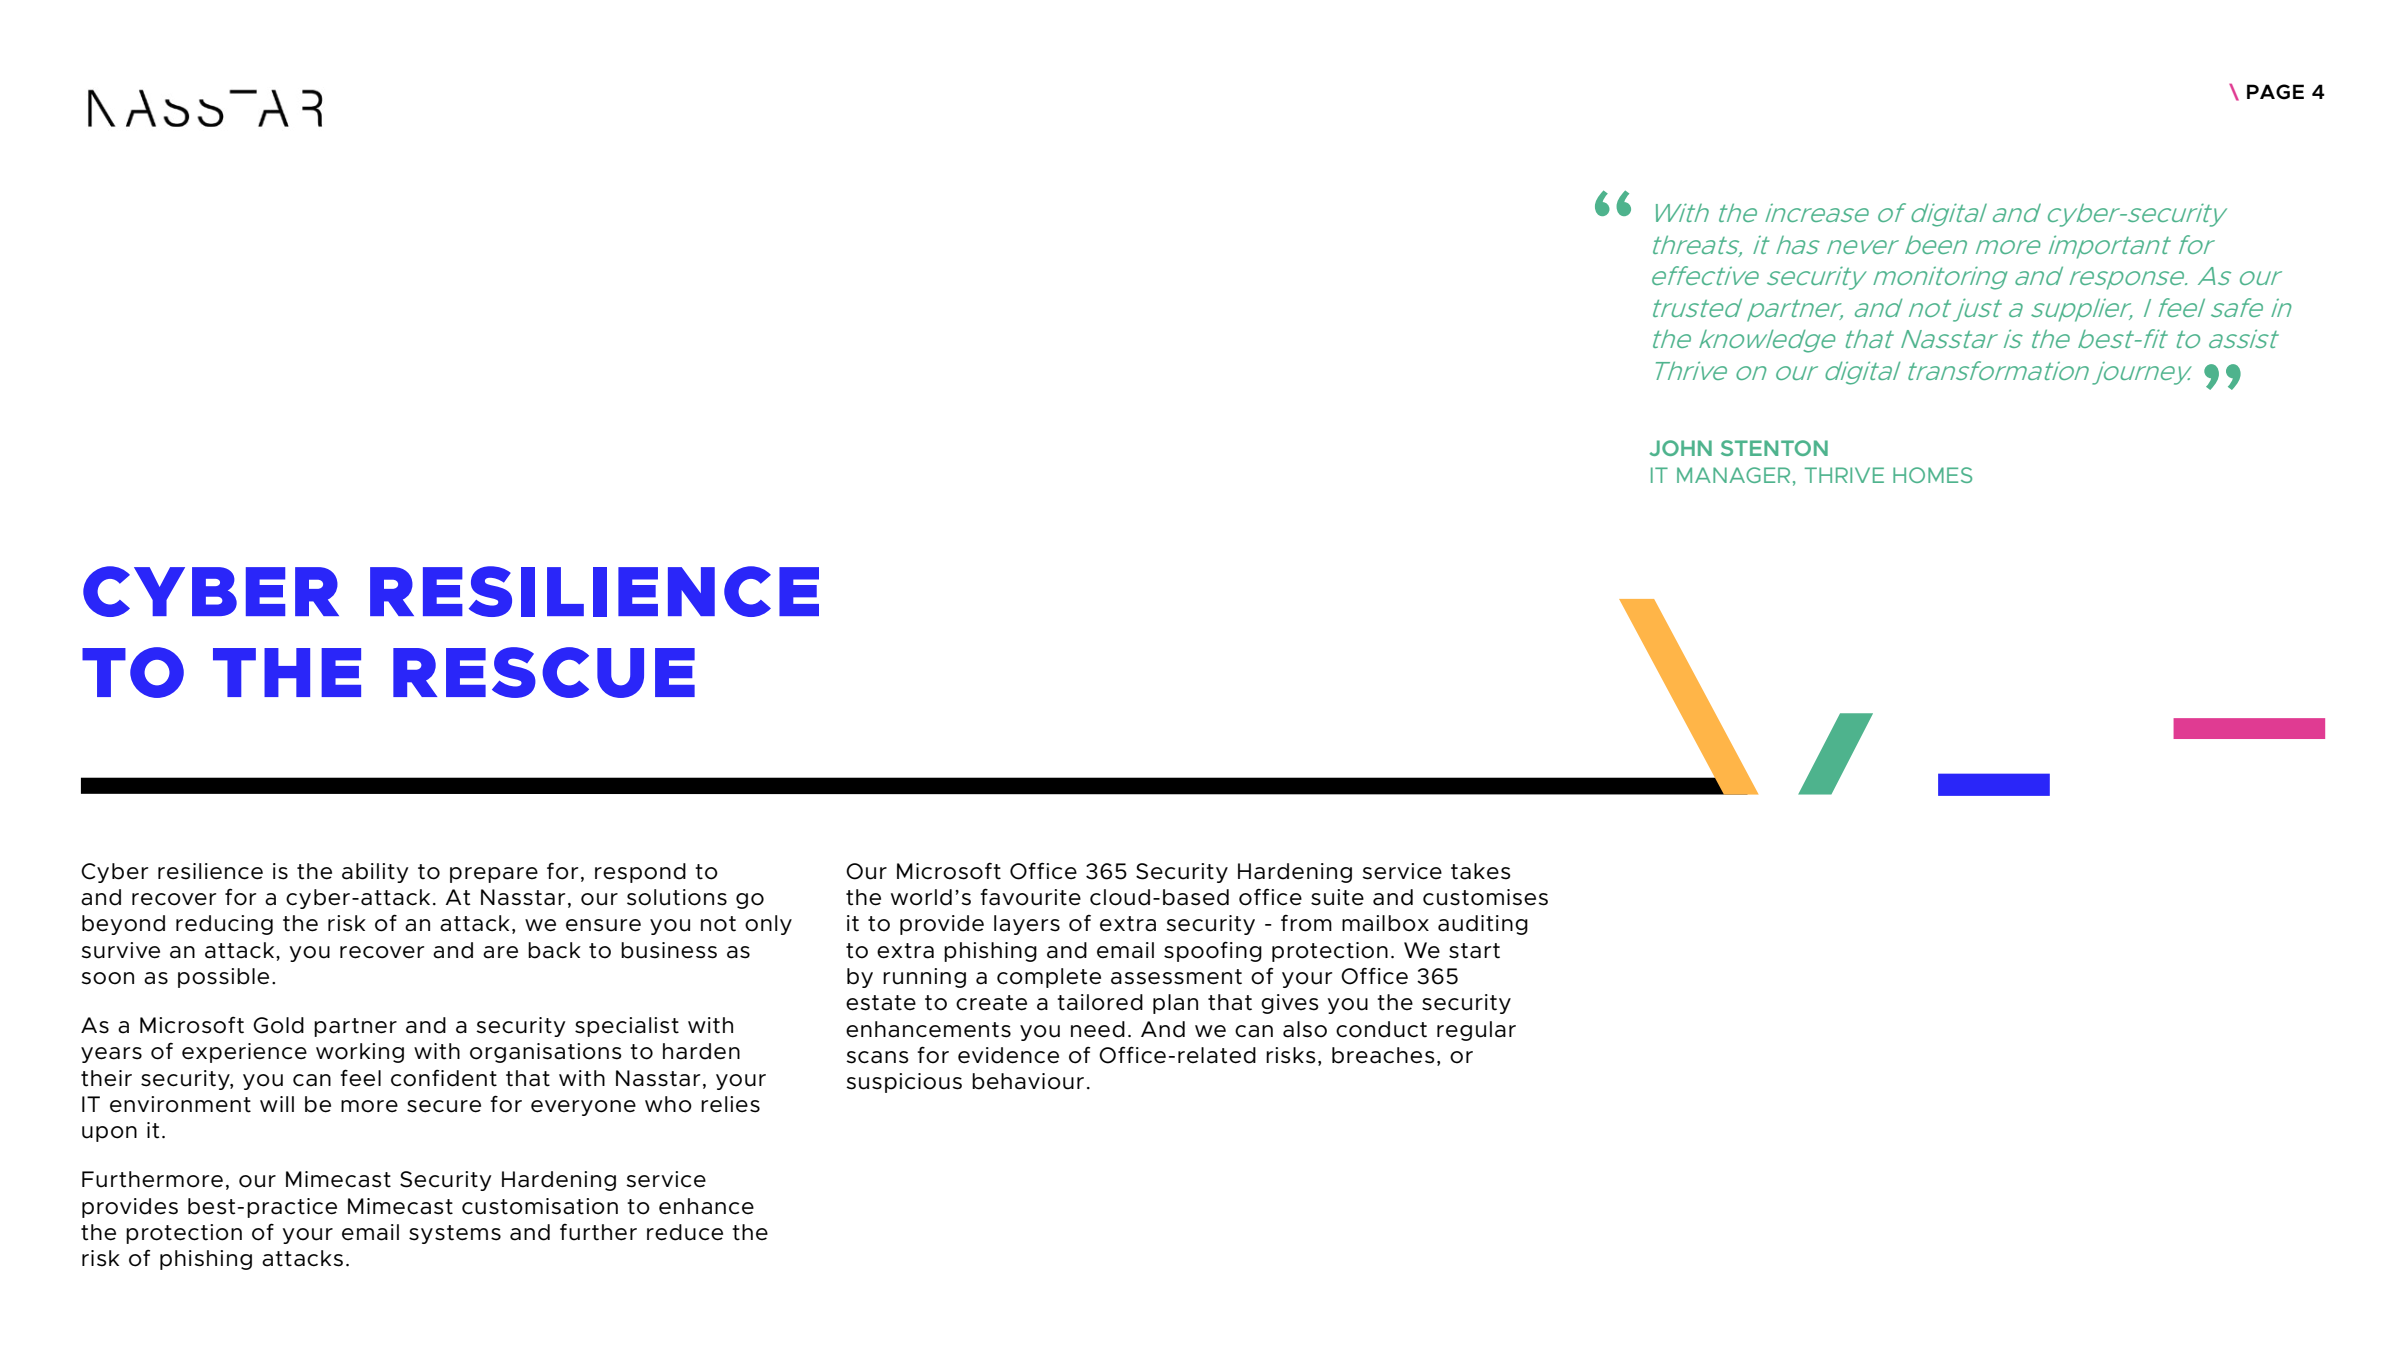 The height and width of the screenshot is (1354, 2408). I want to click on PAGE, so click(2275, 92).
